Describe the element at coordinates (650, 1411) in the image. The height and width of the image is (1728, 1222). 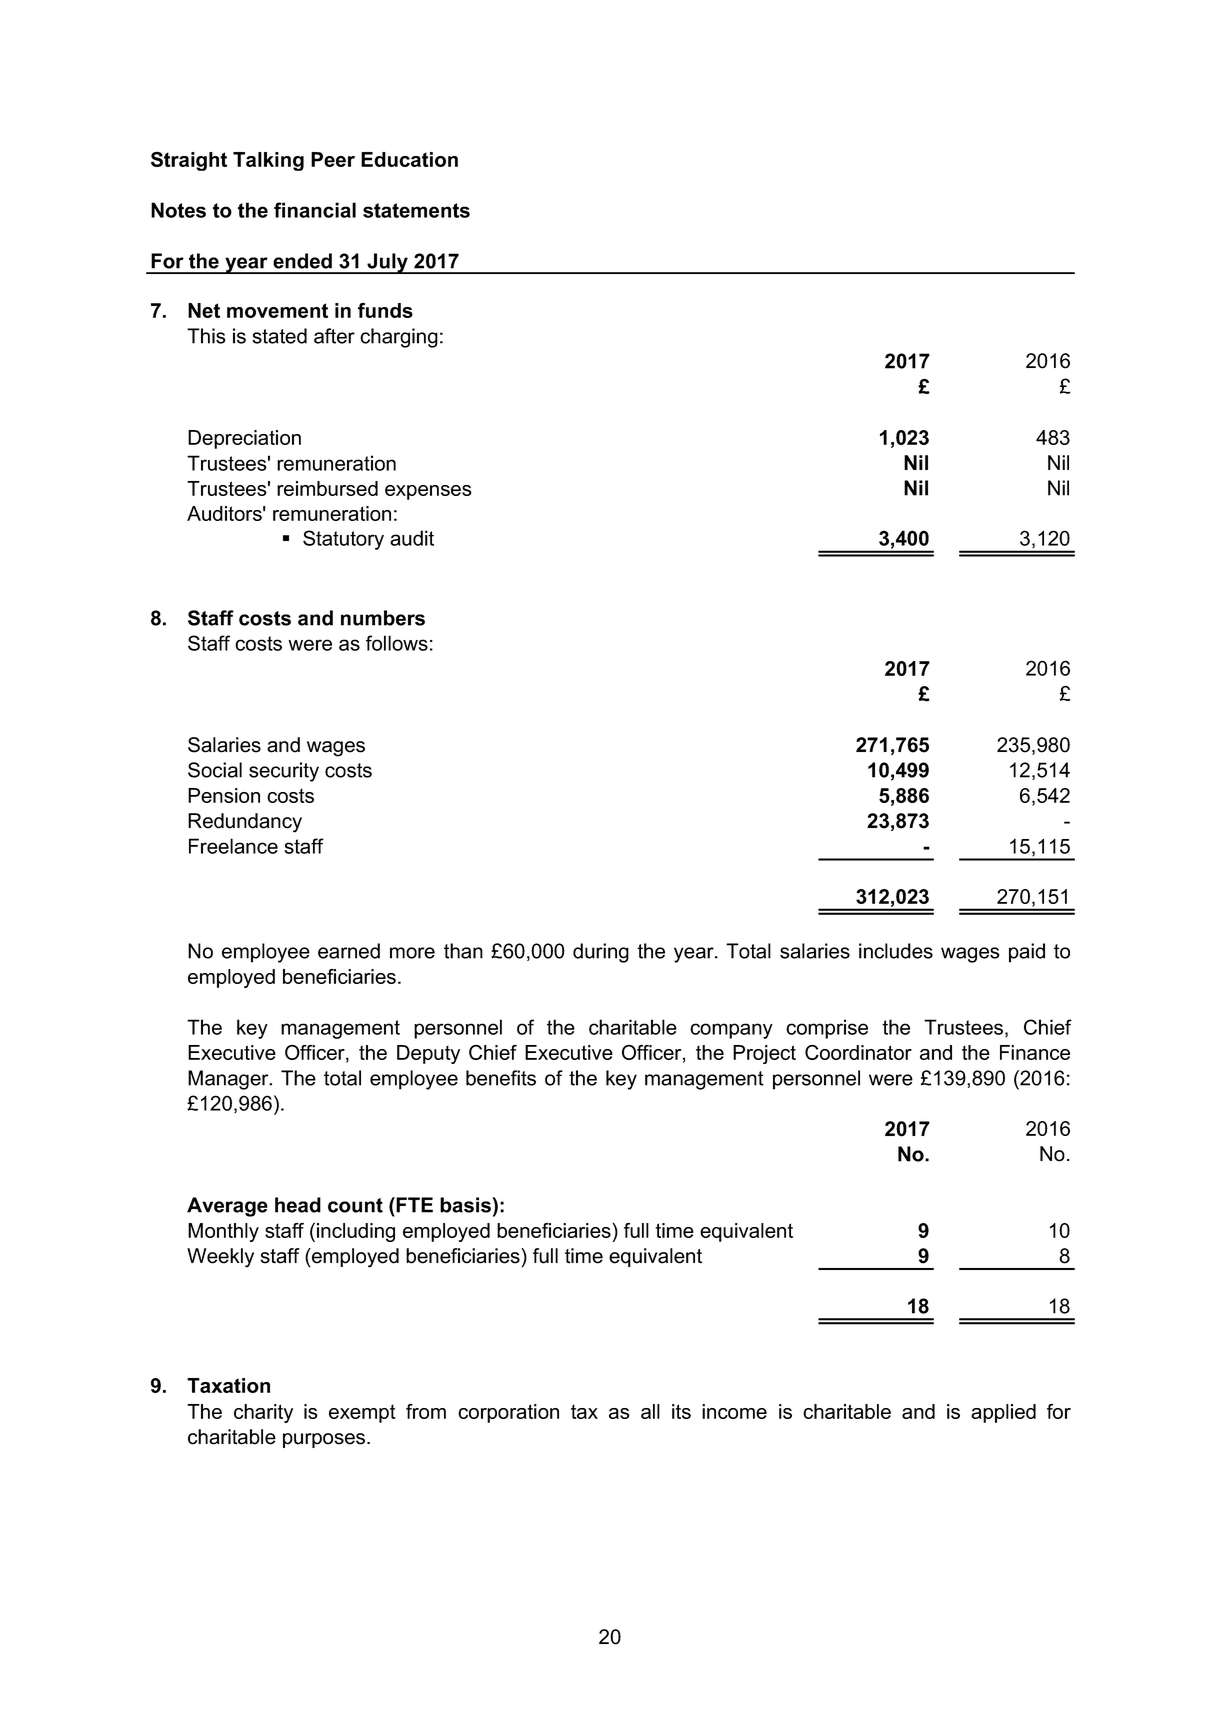
I see `all` at that location.
